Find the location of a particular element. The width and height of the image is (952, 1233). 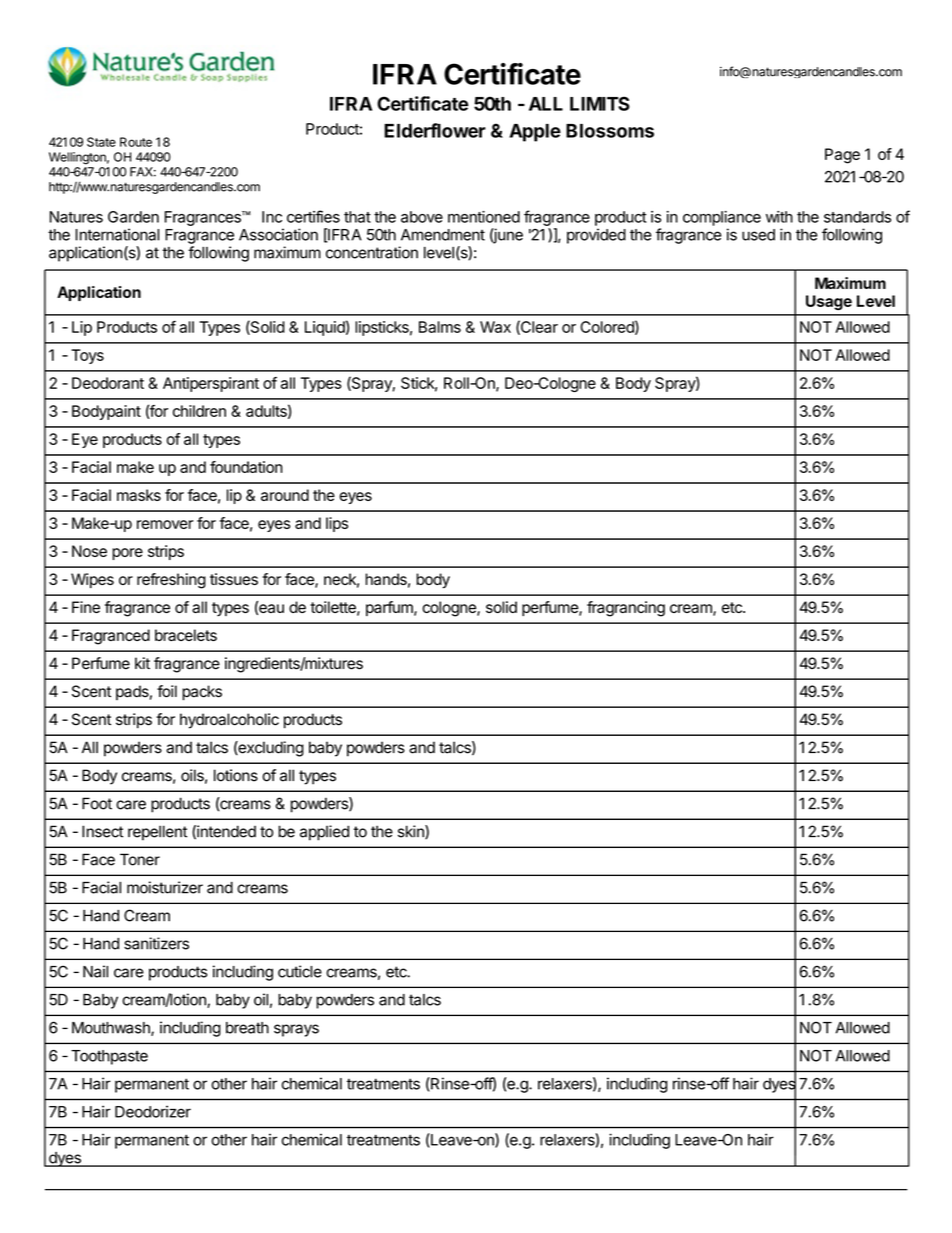

Elderflower is located at coordinates (435, 130).
